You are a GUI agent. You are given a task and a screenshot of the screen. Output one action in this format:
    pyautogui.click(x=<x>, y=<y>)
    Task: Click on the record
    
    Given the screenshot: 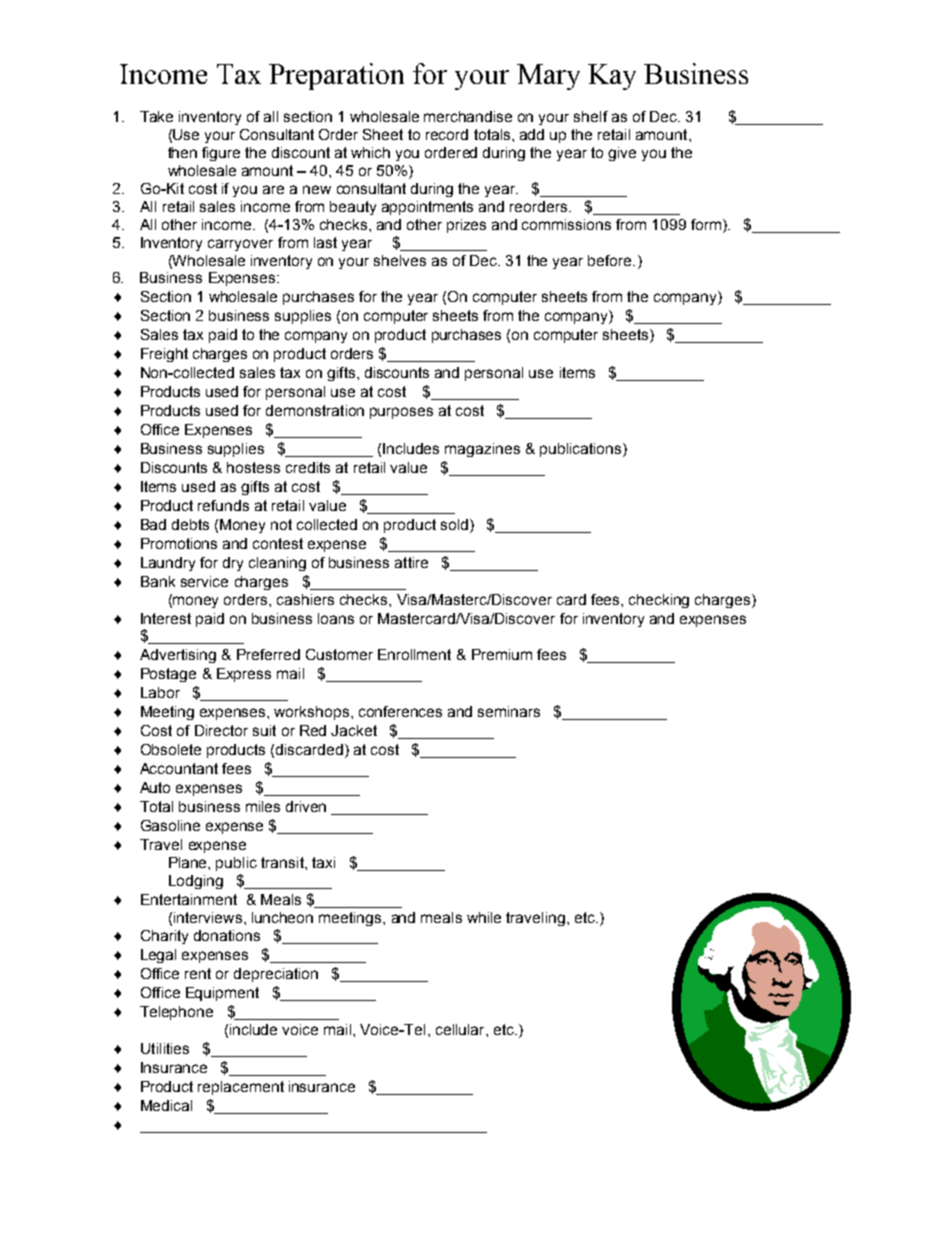 What is the action you would take?
    pyautogui.click(x=447, y=134)
